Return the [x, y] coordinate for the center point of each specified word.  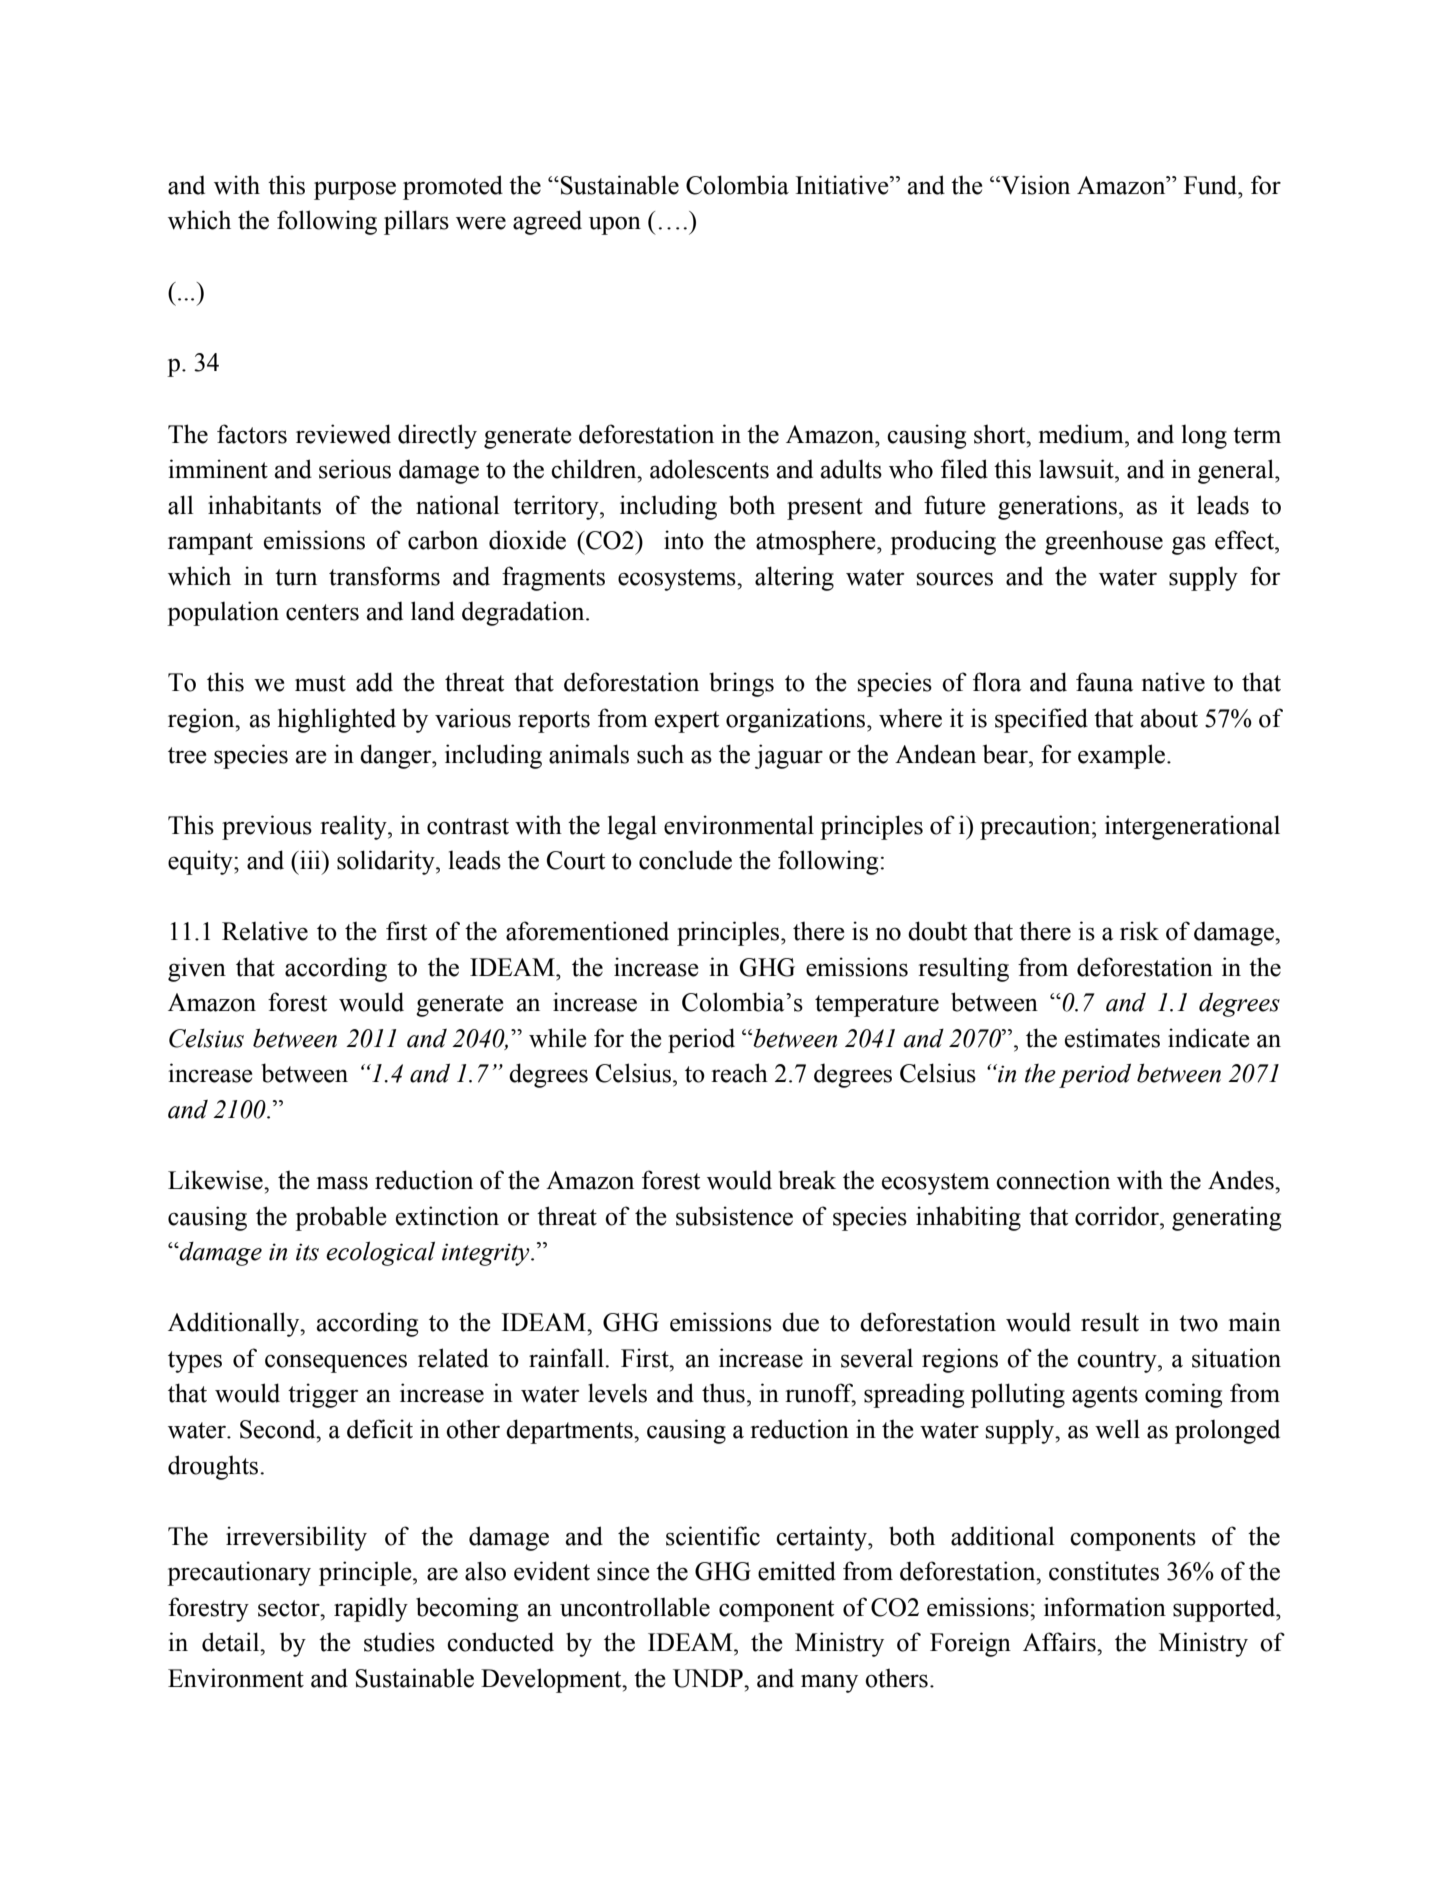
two [1198, 1323]
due [800, 1322]
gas [1189, 545]
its [307, 1252]
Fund [1212, 185]
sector [290, 1608]
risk [1139, 931]
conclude [685, 860]
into [684, 540]
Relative [265, 931]
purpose [355, 190]
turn [296, 577]
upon [615, 225]
